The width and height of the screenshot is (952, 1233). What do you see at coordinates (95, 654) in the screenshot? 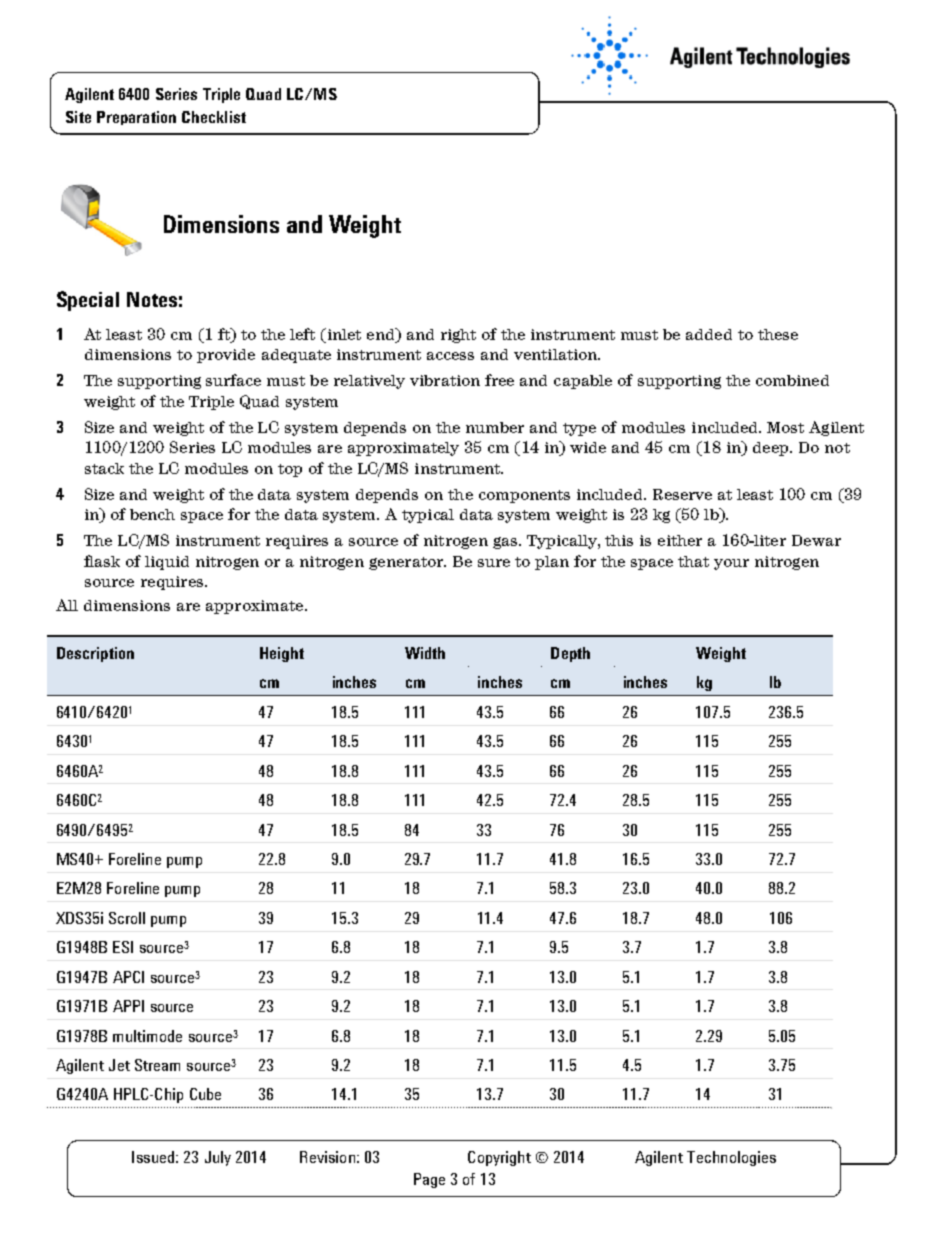
I see `Description` at bounding box center [95, 654].
